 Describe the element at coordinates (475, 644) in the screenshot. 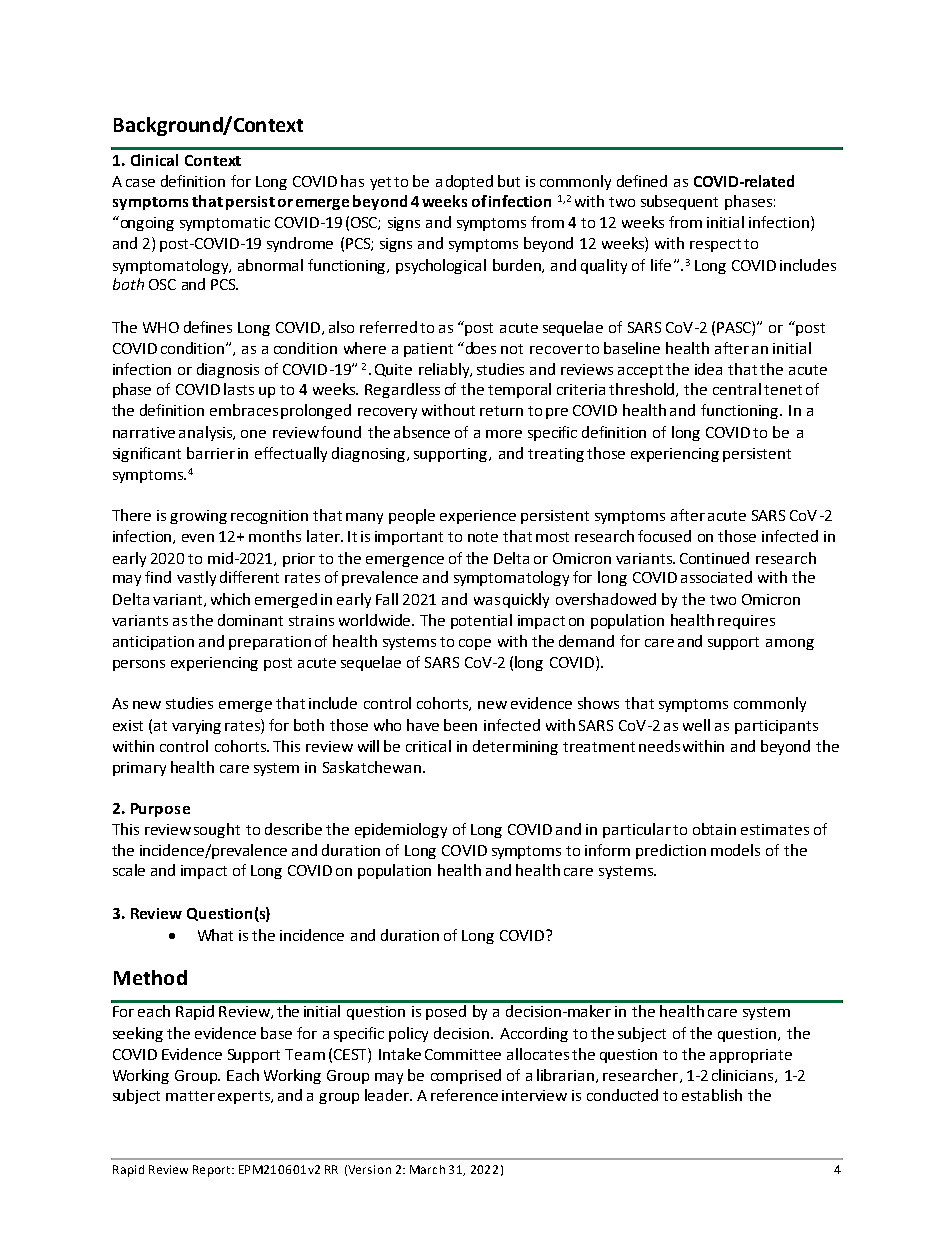

I see `cope` at that location.
